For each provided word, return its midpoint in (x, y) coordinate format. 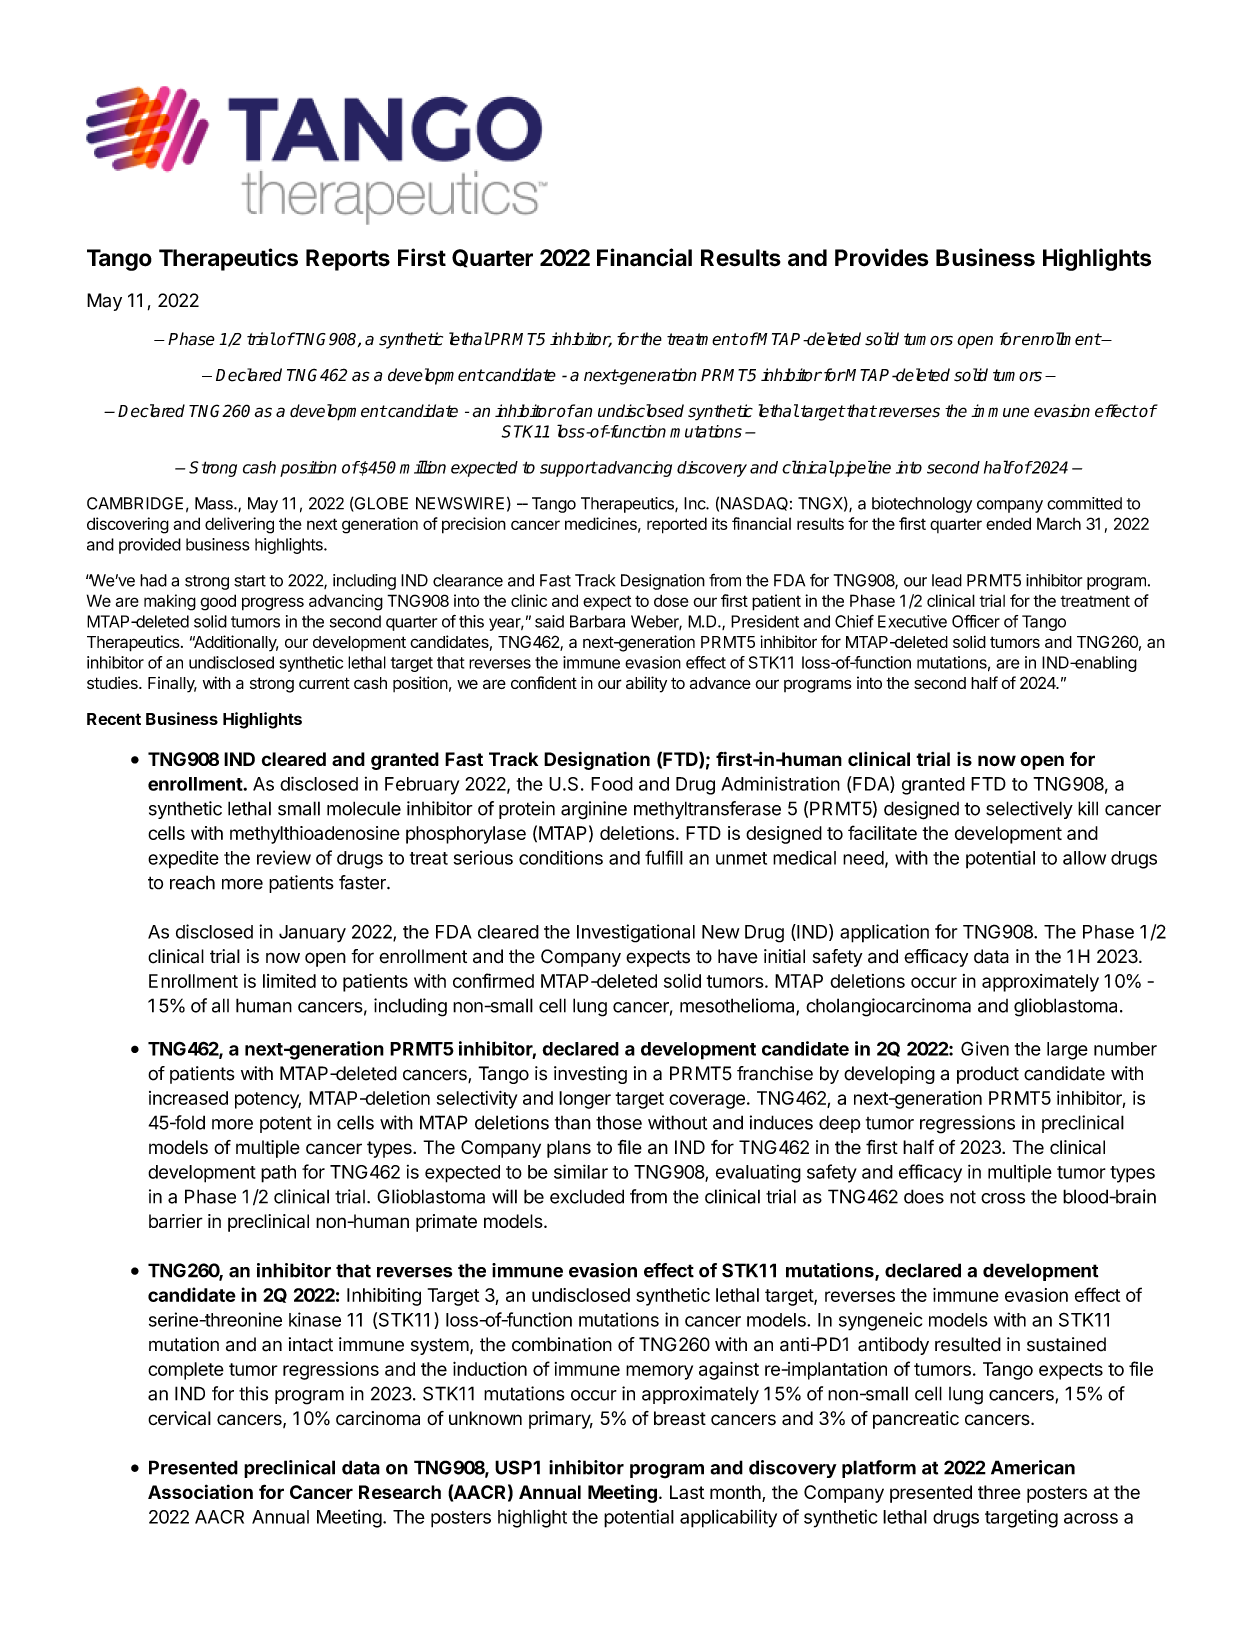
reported (677, 525)
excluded (587, 1196)
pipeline (862, 468)
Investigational (636, 933)
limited (289, 981)
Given (985, 1048)
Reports (348, 260)
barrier (176, 1221)
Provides (881, 257)
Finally (172, 684)
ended (1008, 523)
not (963, 1197)
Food (612, 784)
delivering (239, 525)
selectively (1029, 810)
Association (200, 1491)
